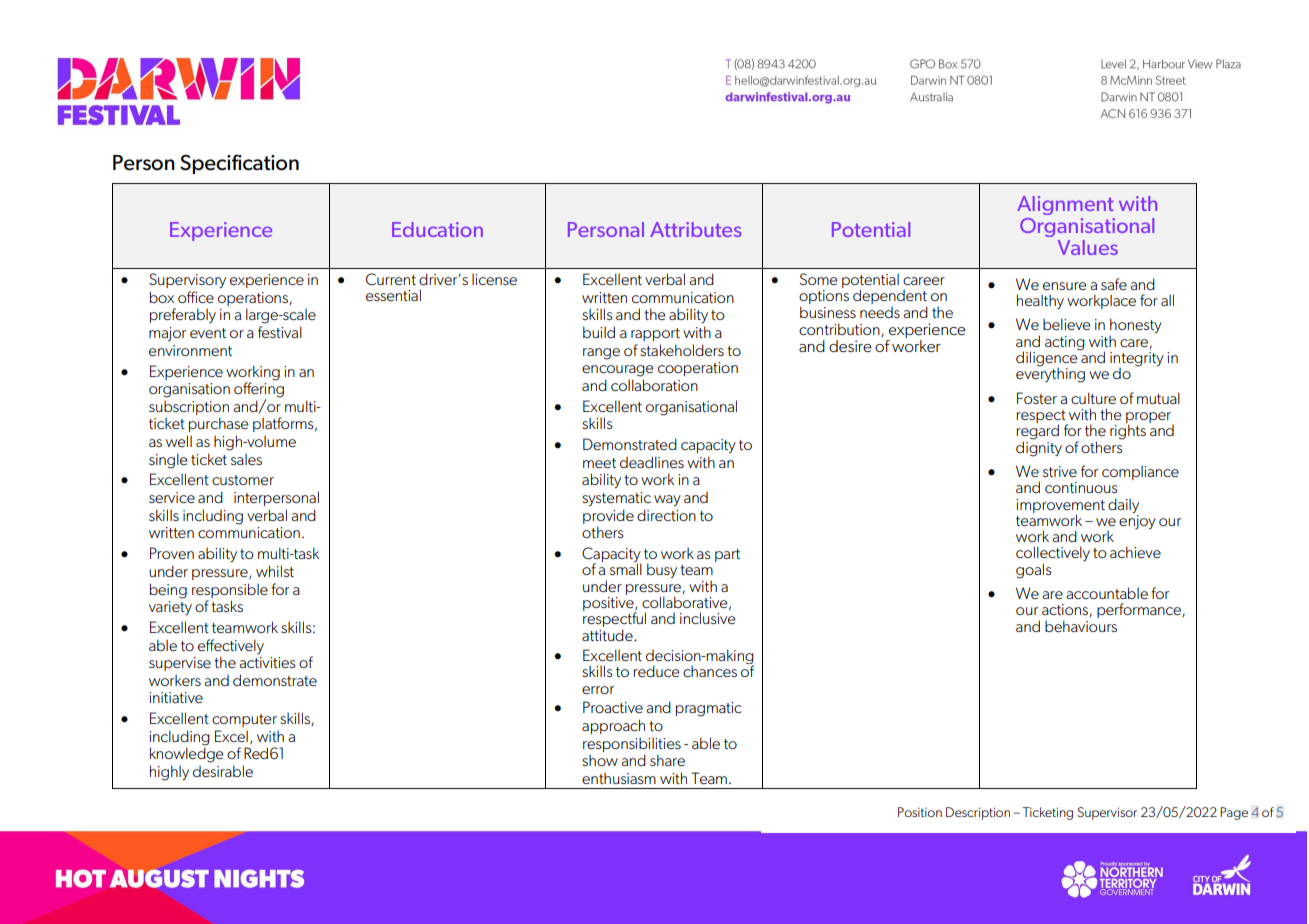  What do you see at coordinates (187, 755) in the screenshot?
I see `knowledge` at bounding box center [187, 755].
